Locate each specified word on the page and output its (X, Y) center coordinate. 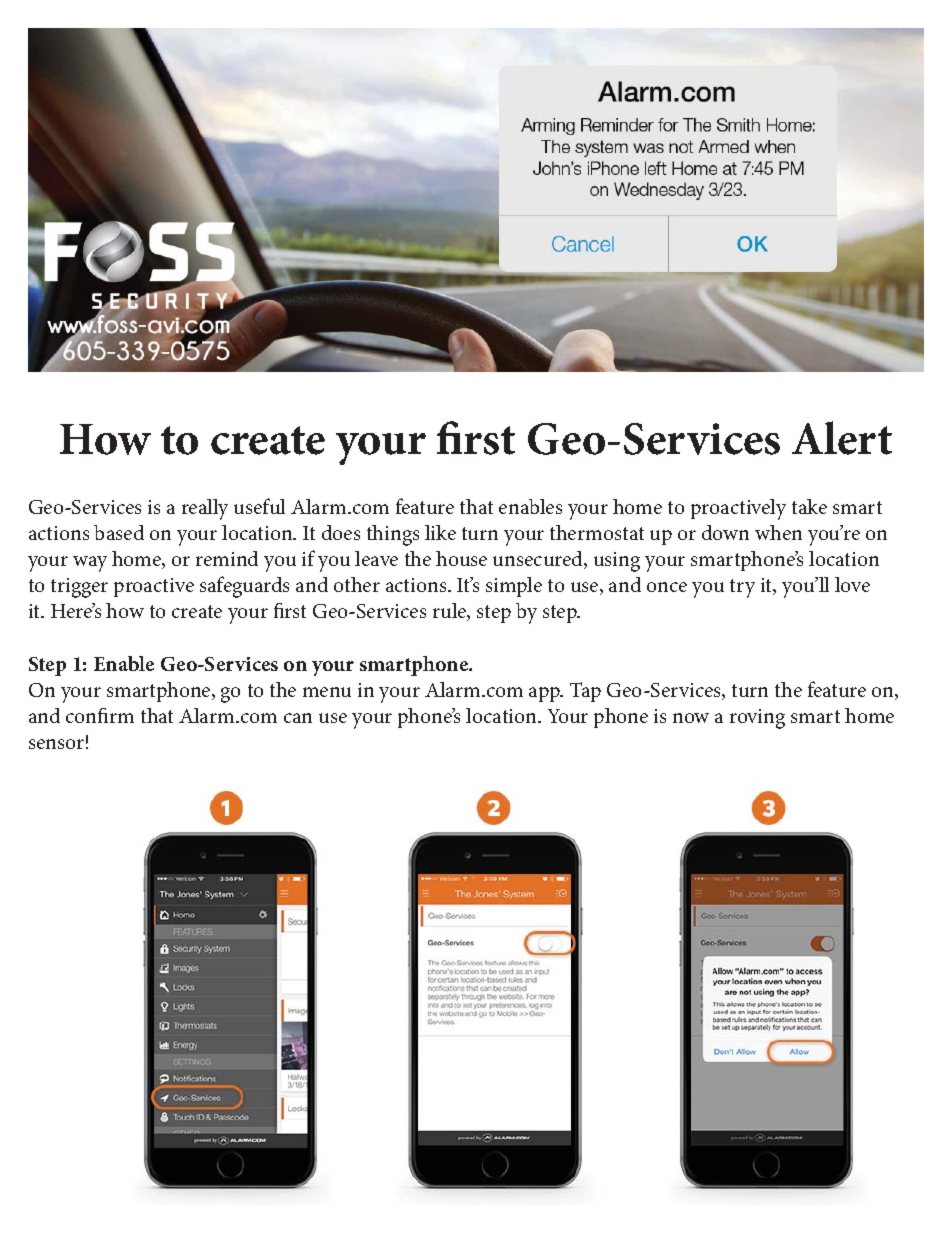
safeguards (244, 587)
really (205, 509)
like (440, 532)
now (691, 718)
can (298, 718)
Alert (842, 438)
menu (327, 692)
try (742, 588)
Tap (585, 692)
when (778, 532)
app (545, 694)
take (809, 506)
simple (514, 587)
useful (259, 506)
